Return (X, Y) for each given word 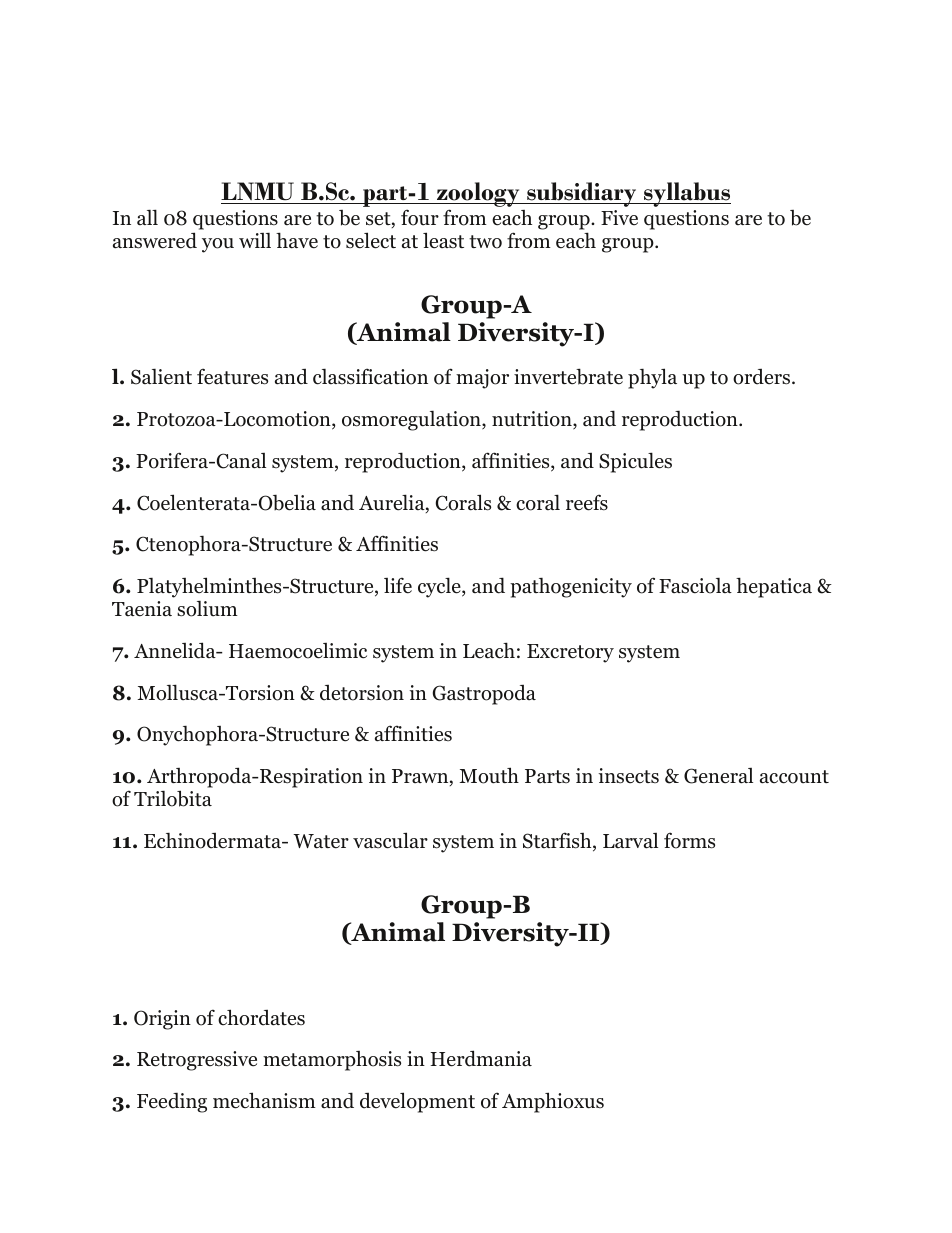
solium (207, 609)
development (417, 1102)
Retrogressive (197, 1061)
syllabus (686, 194)
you (218, 245)
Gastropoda (484, 695)
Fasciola (695, 586)
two (485, 242)
